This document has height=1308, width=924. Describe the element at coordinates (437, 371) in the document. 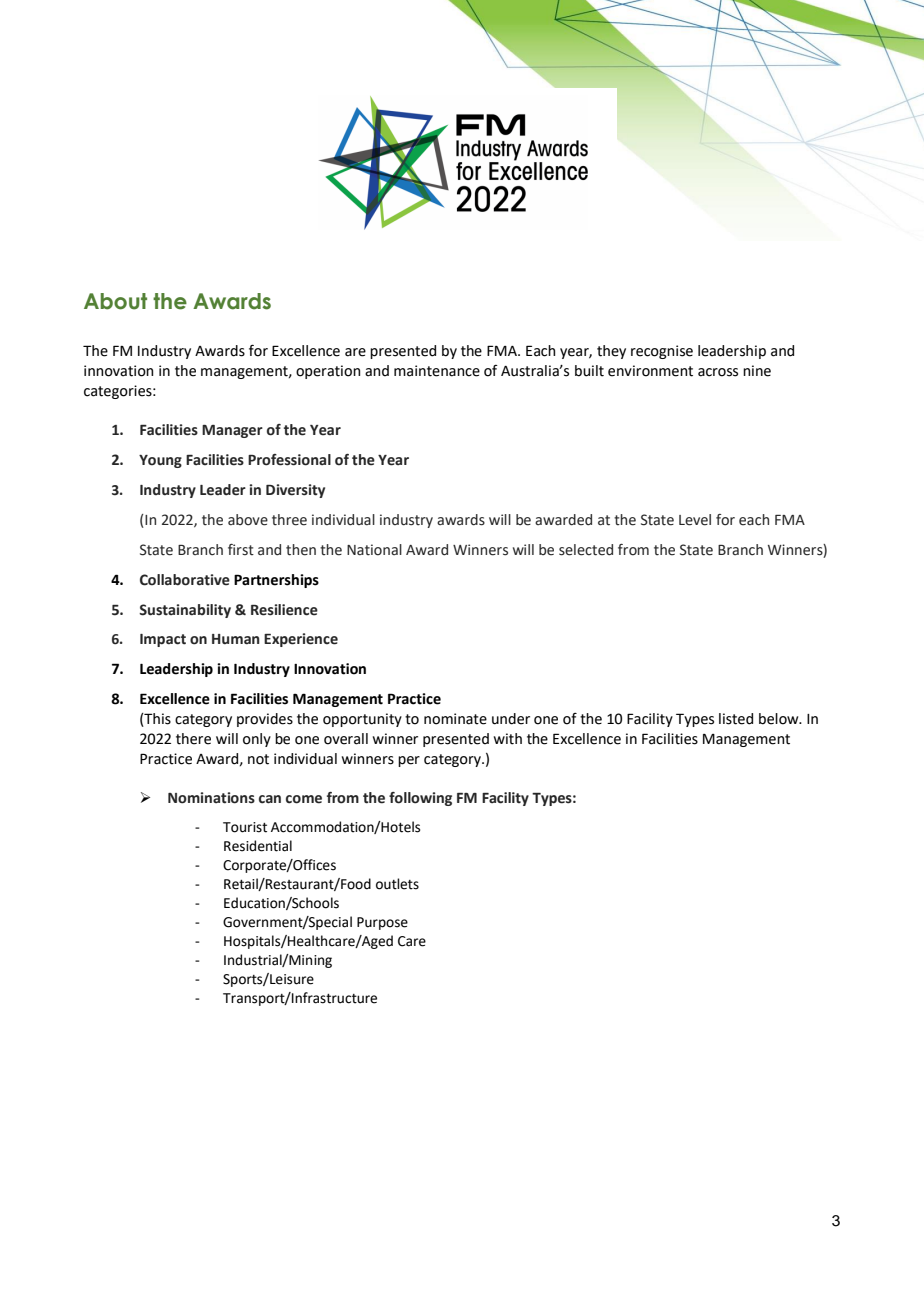

I see `maintenance` at that location.
